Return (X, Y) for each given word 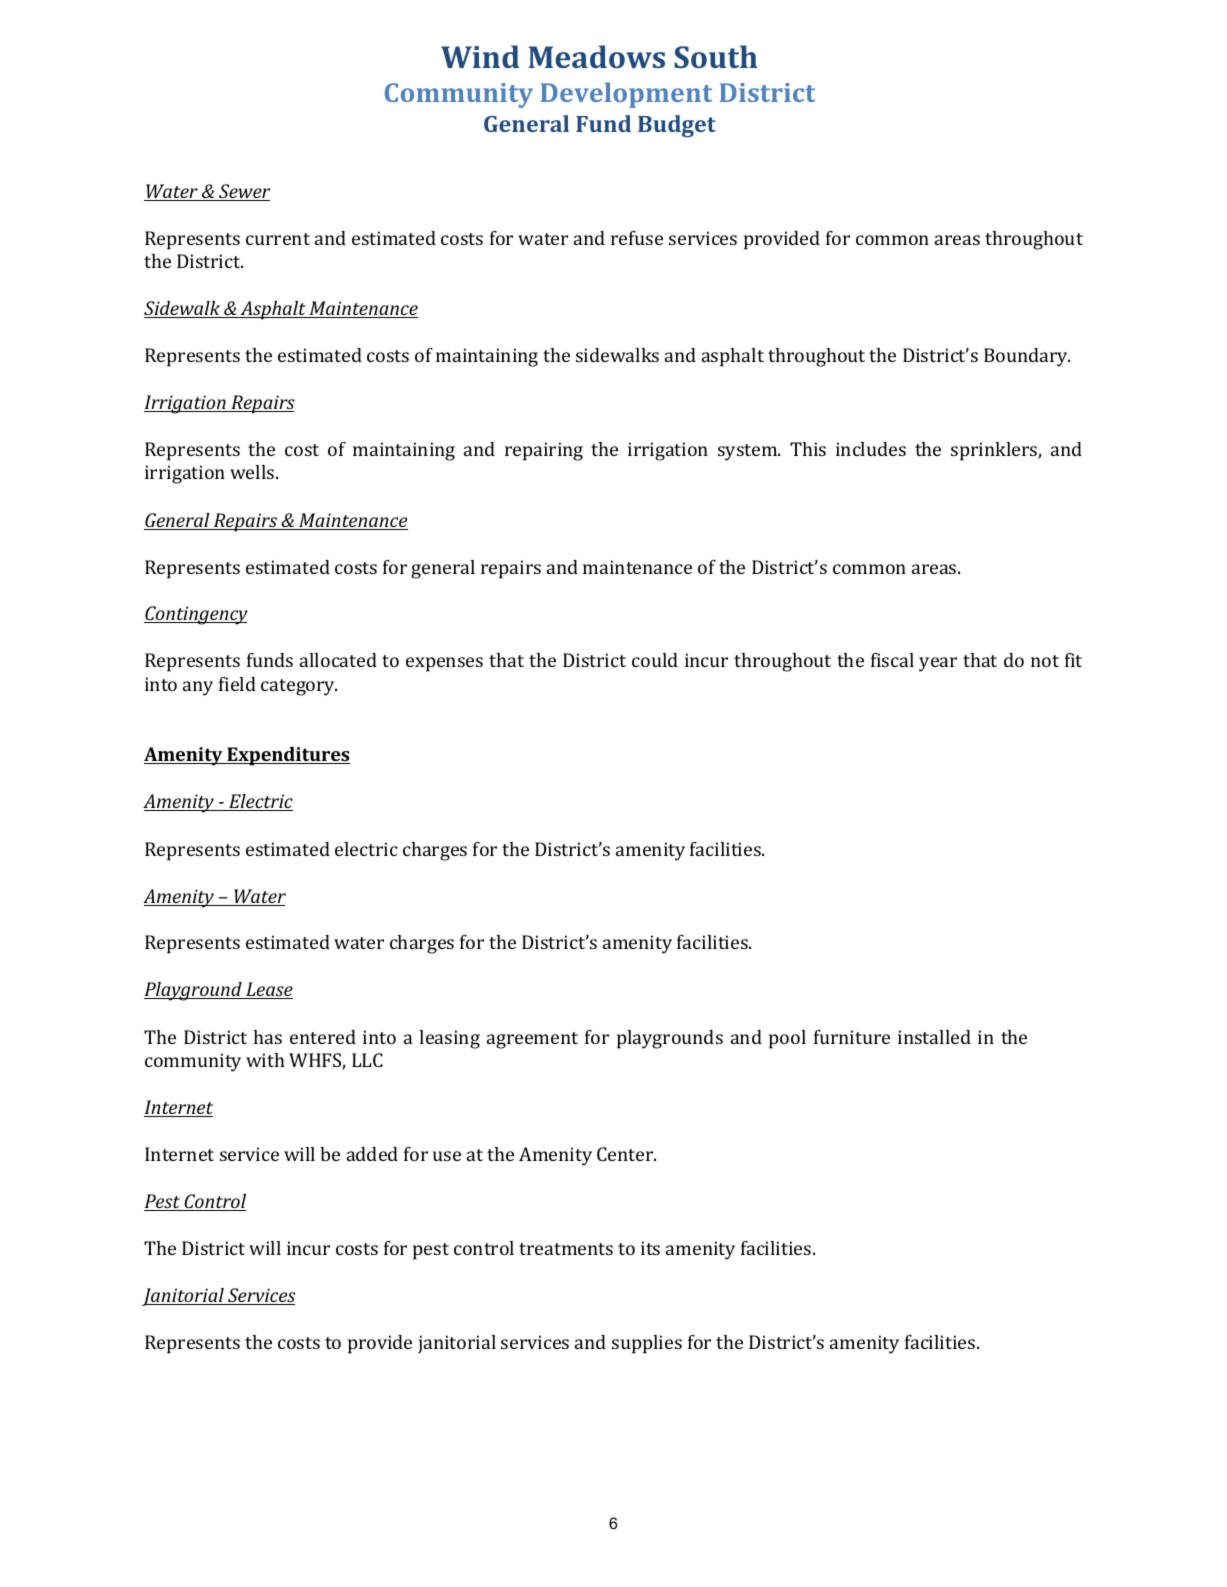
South (715, 56)
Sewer (243, 192)
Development (626, 95)
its (650, 1248)
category (299, 687)
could (655, 660)
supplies (647, 1344)
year (938, 664)
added (372, 1154)
